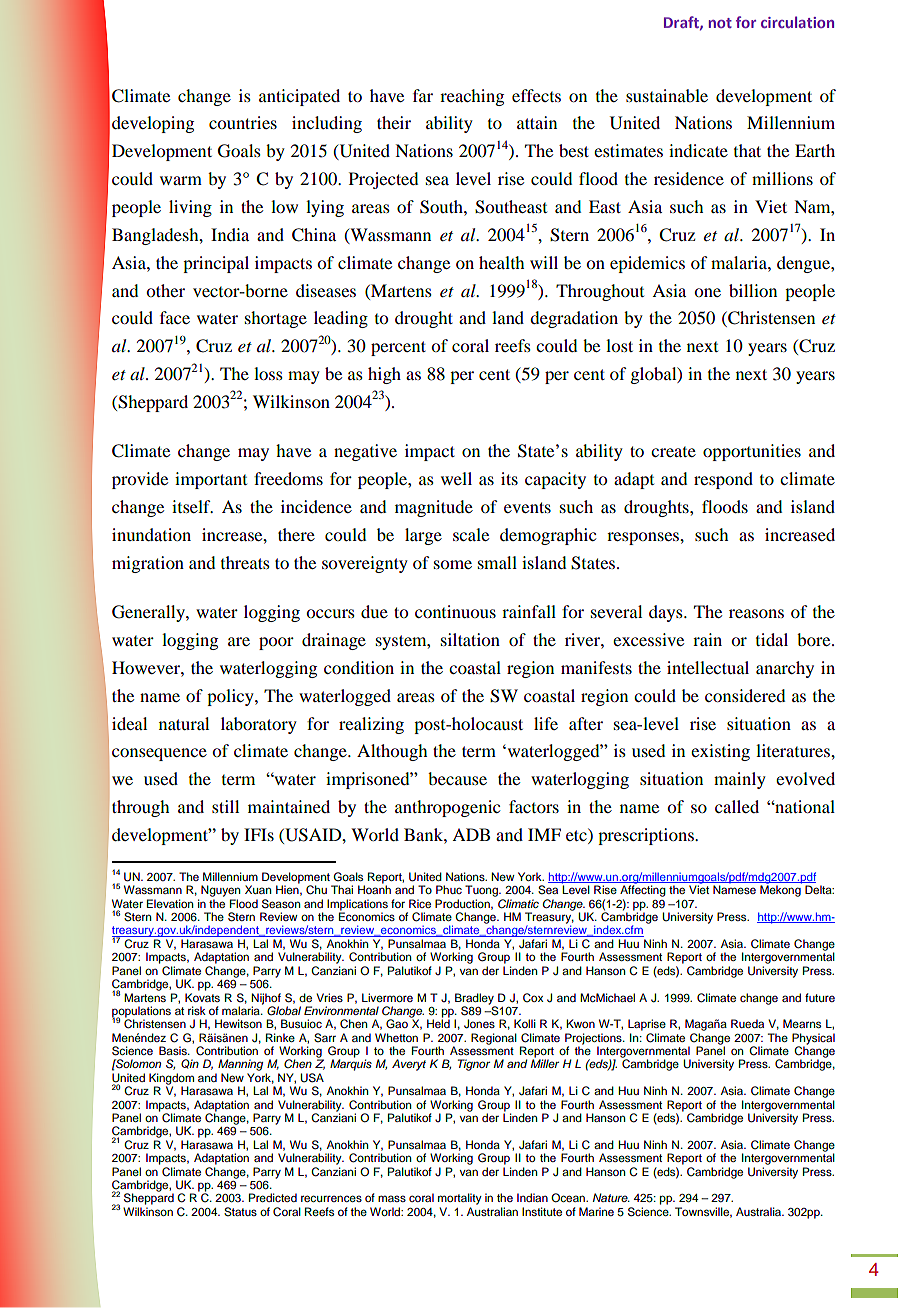 This screenshot has height=1308, width=924. I want to click on scale, so click(471, 534).
